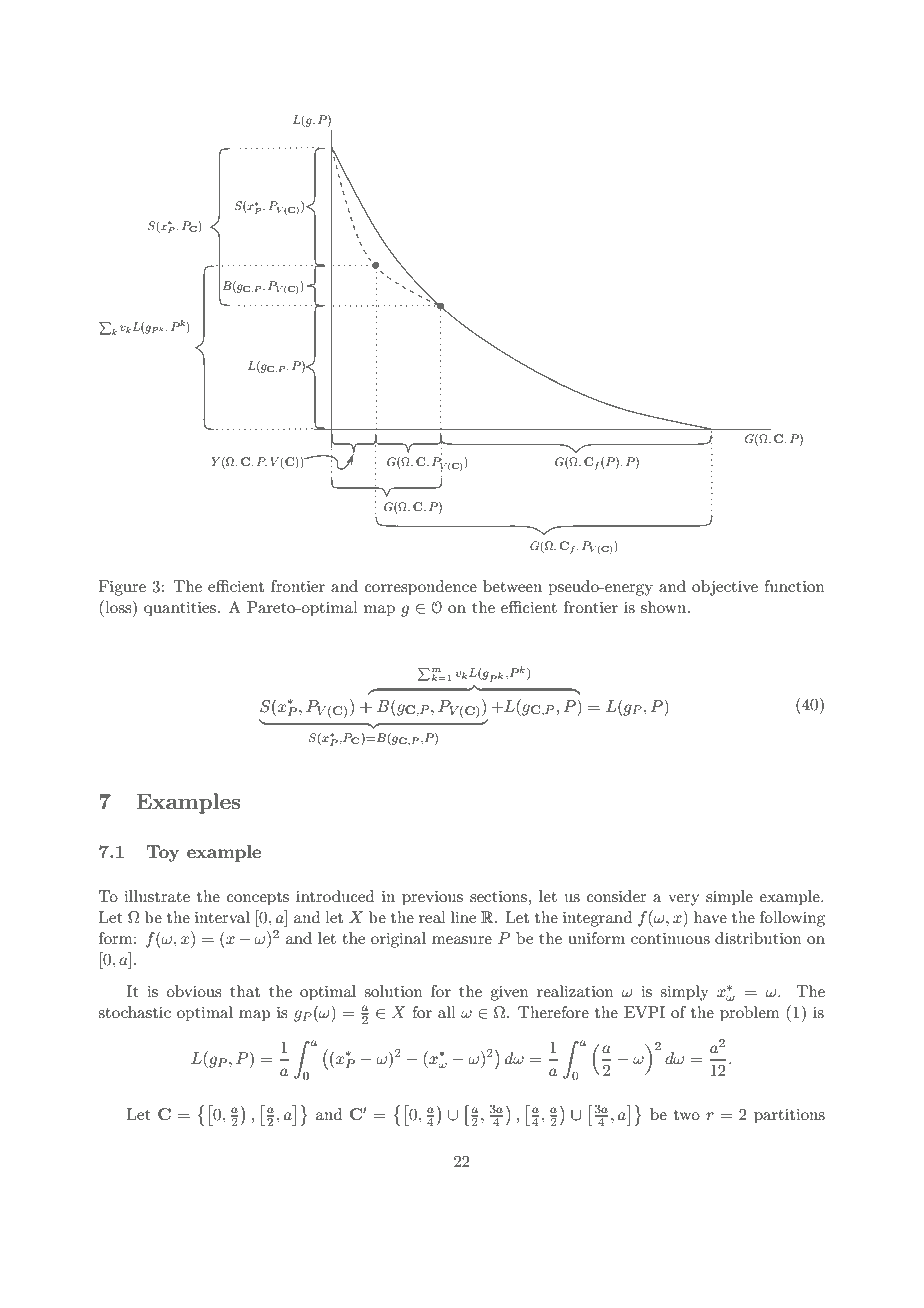 The width and height of the image is (924, 1308). I want to click on have, so click(710, 917).
